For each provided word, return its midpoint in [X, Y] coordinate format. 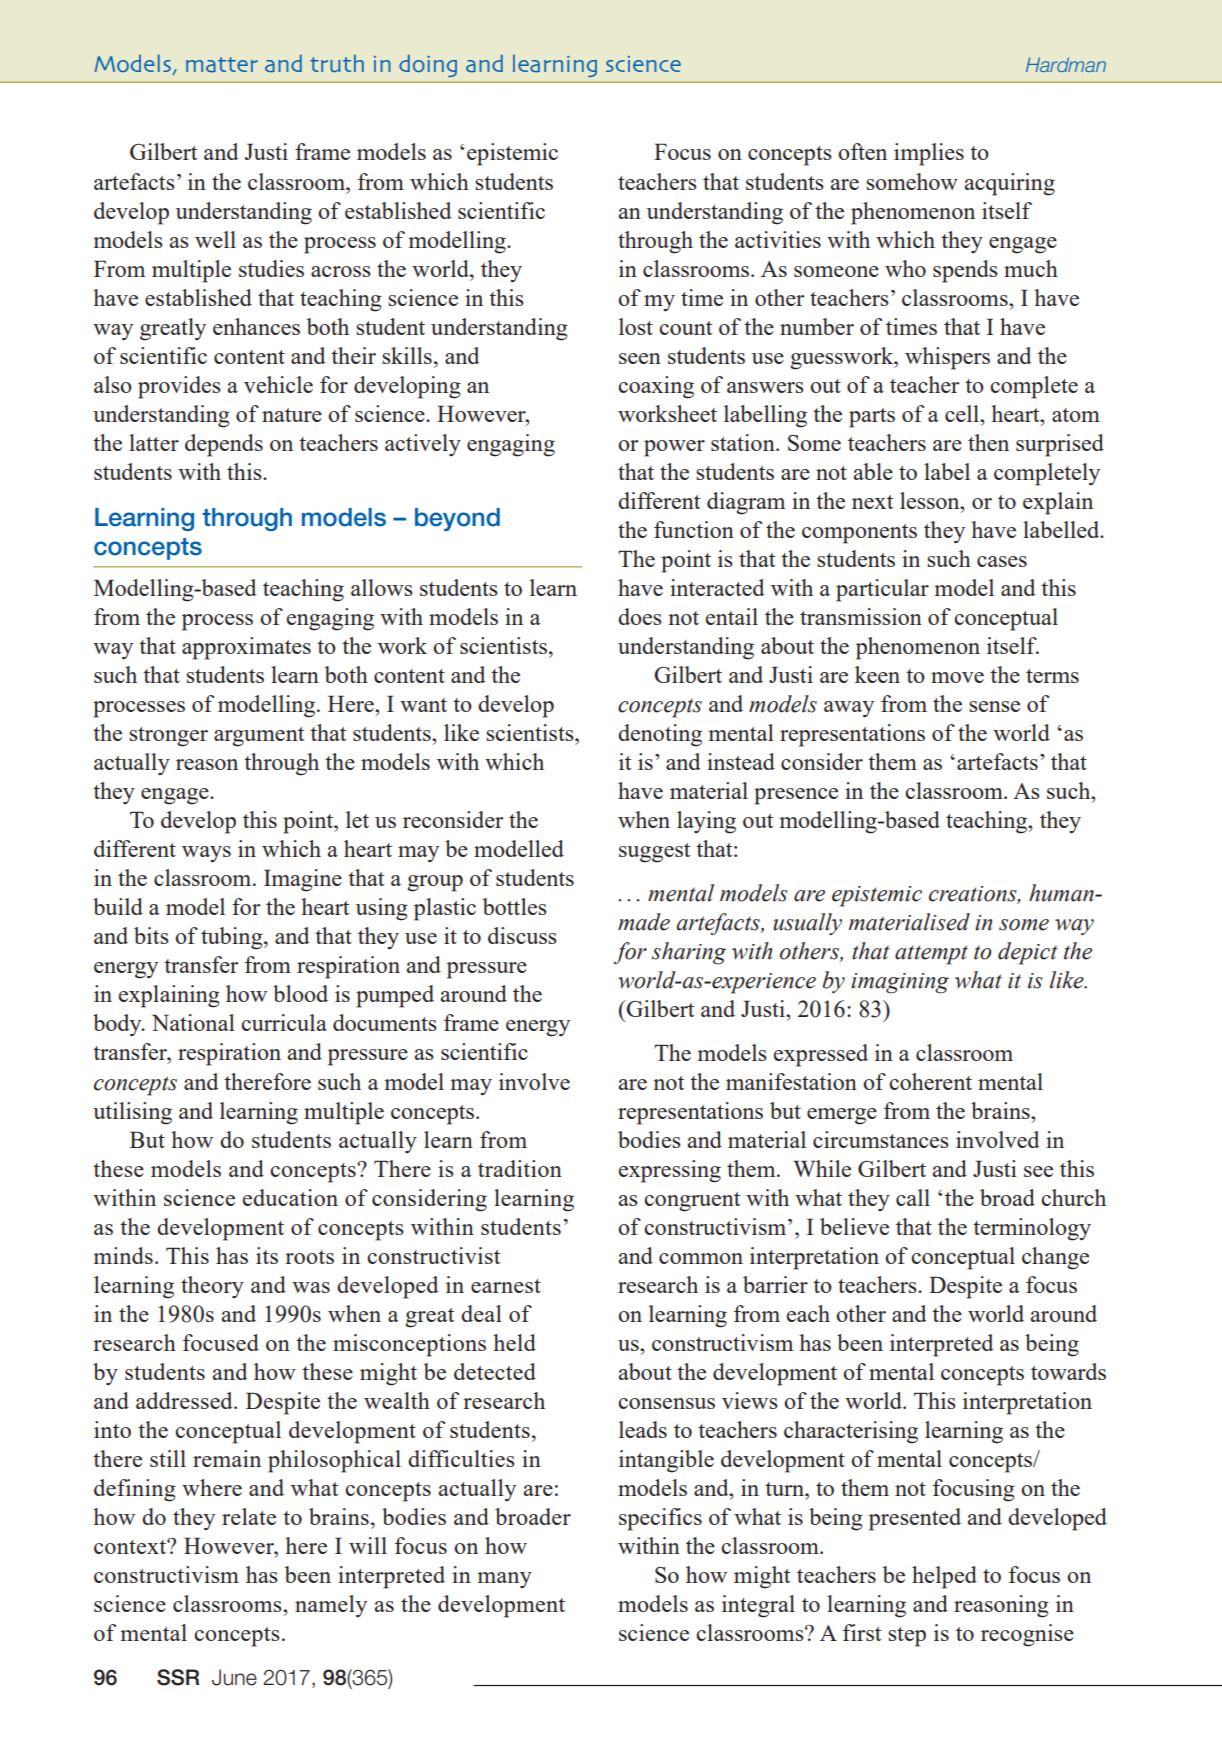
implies [929, 154]
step [907, 1637]
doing [428, 66]
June [234, 1677]
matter [222, 65]
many [504, 1580]
